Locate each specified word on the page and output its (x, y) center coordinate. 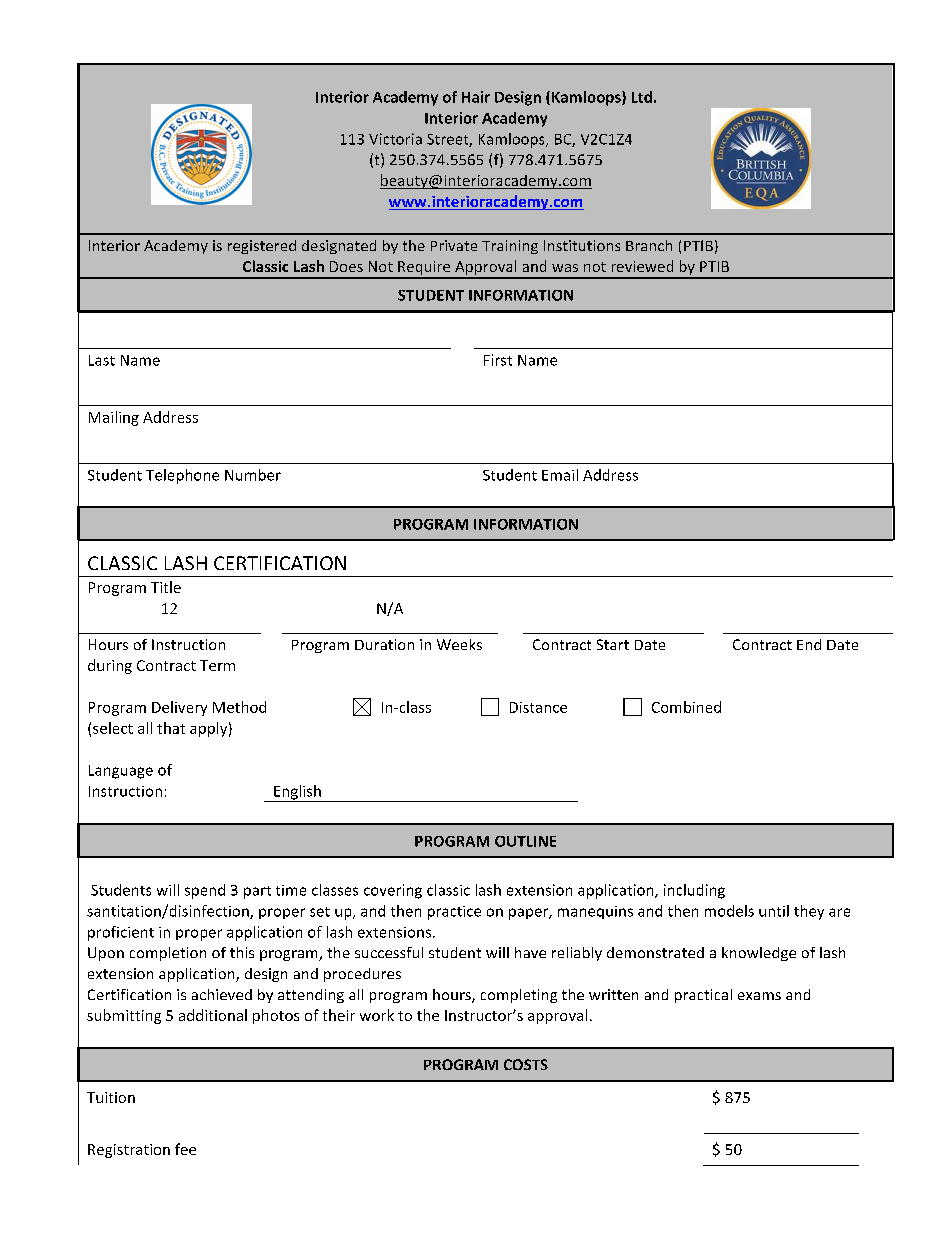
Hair (476, 97)
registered (262, 247)
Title (166, 587)
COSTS (526, 1064)
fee (185, 1149)
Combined (686, 707)
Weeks (459, 644)
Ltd (642, 97)
